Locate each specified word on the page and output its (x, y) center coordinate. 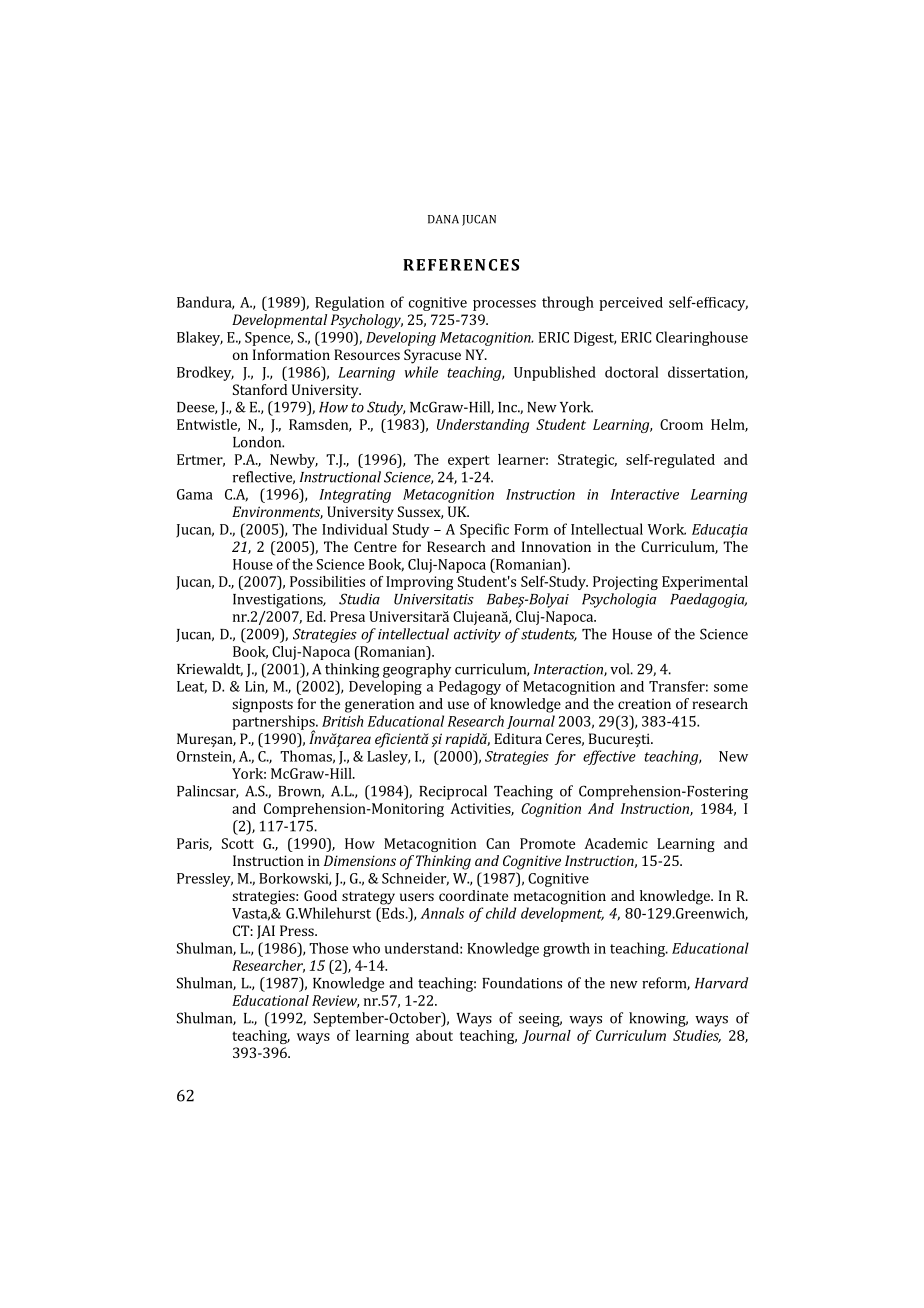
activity (477, 636)
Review (335, 1001)
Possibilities (327, 581)
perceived (631, 304)
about (434, 1035)
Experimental (705, 583)
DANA (443, 219)
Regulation (349, 303)
